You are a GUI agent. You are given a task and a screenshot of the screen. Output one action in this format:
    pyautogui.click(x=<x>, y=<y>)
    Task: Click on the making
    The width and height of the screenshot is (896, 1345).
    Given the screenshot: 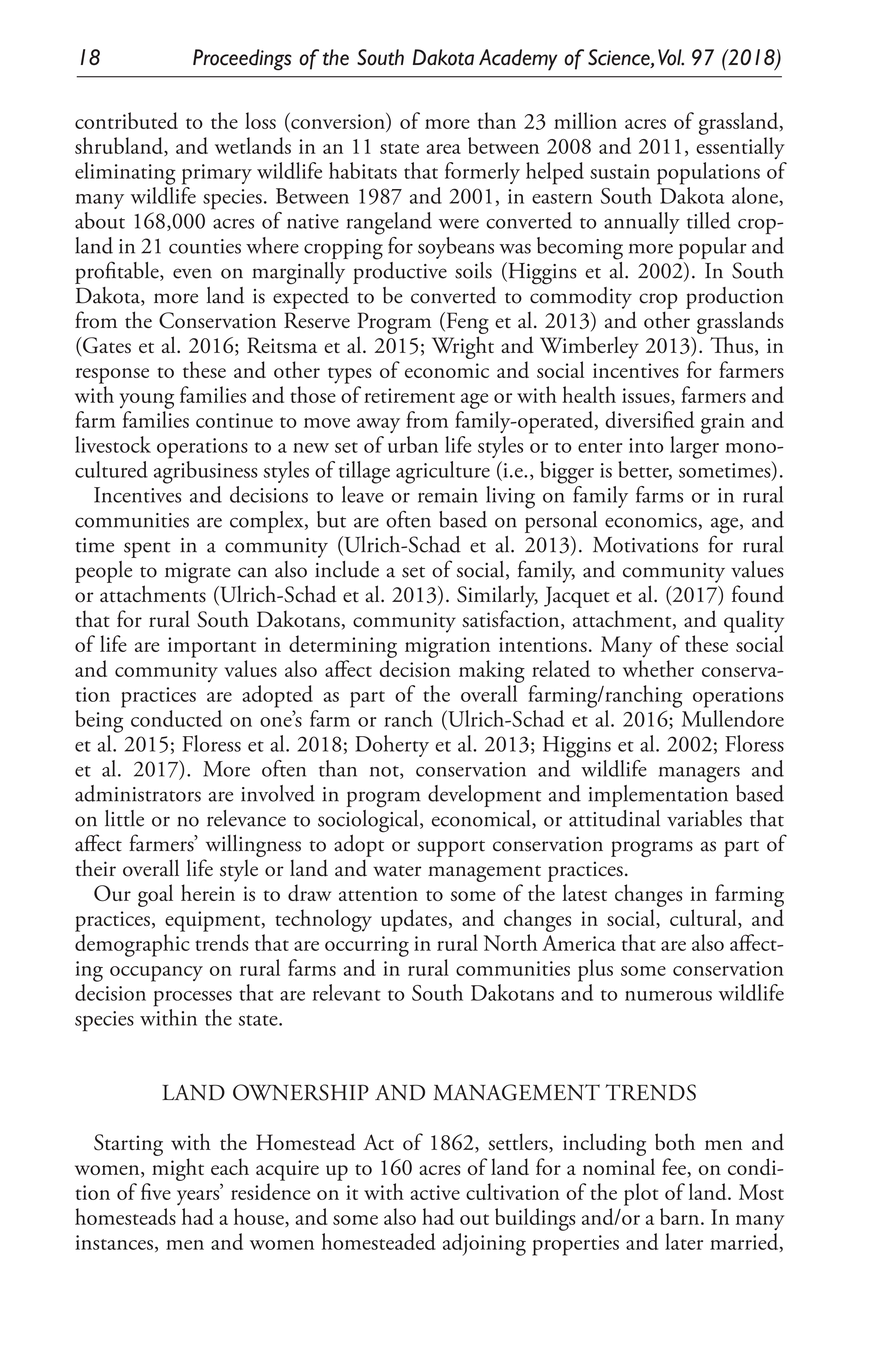 What is the action you would take?
    pyautogui.click(x=492, y=671)
